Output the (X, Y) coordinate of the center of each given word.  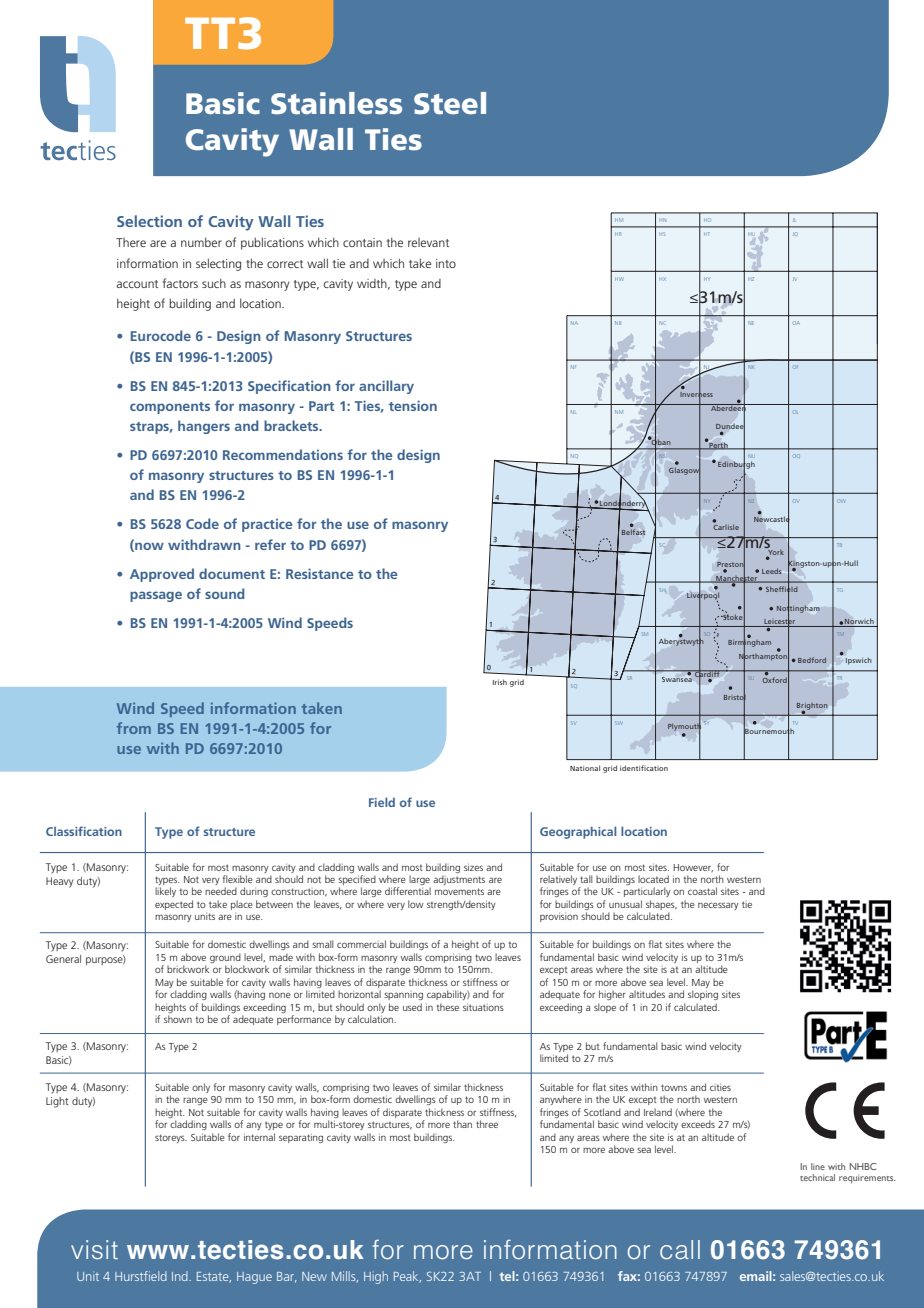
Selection (149, 221)
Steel (450, 103)
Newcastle (772, 519)
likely (165, 892)
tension (413, 405)
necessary (718, 906)
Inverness (696, 395)
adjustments (459, 880)
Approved (162, 575)
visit (94, 1250)
